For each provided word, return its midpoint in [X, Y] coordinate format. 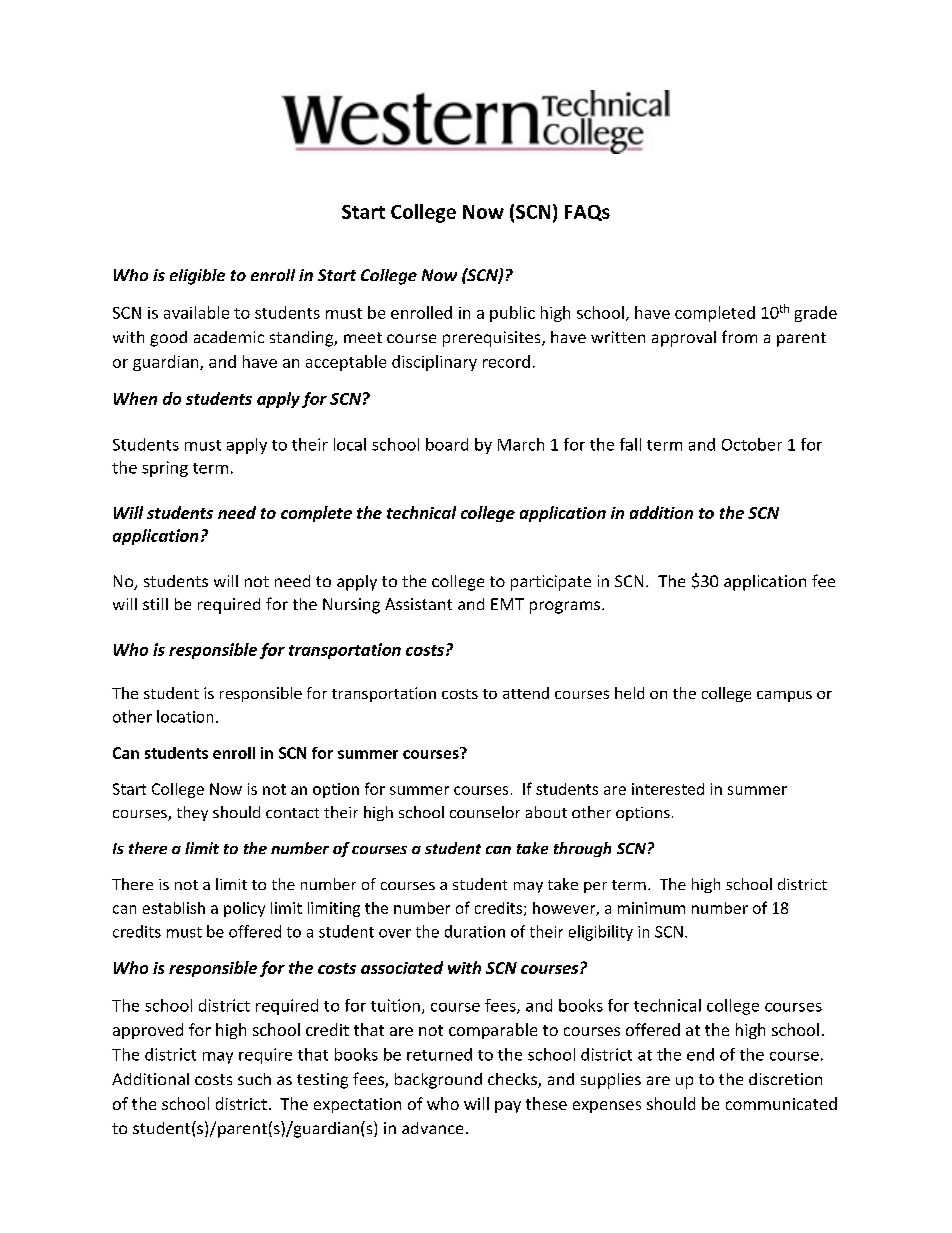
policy [244, 909]
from [739, 336]
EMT [507, 604]
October [752, 444]
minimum [651, 908]
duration [475, 931]
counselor [485, 812]
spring [165, 469]
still [155, 604]
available [196, 312]
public [512, 314]
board [447, 444]
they [192, 813]
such [254, 1079]
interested [668, 789]
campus [784, 696]
